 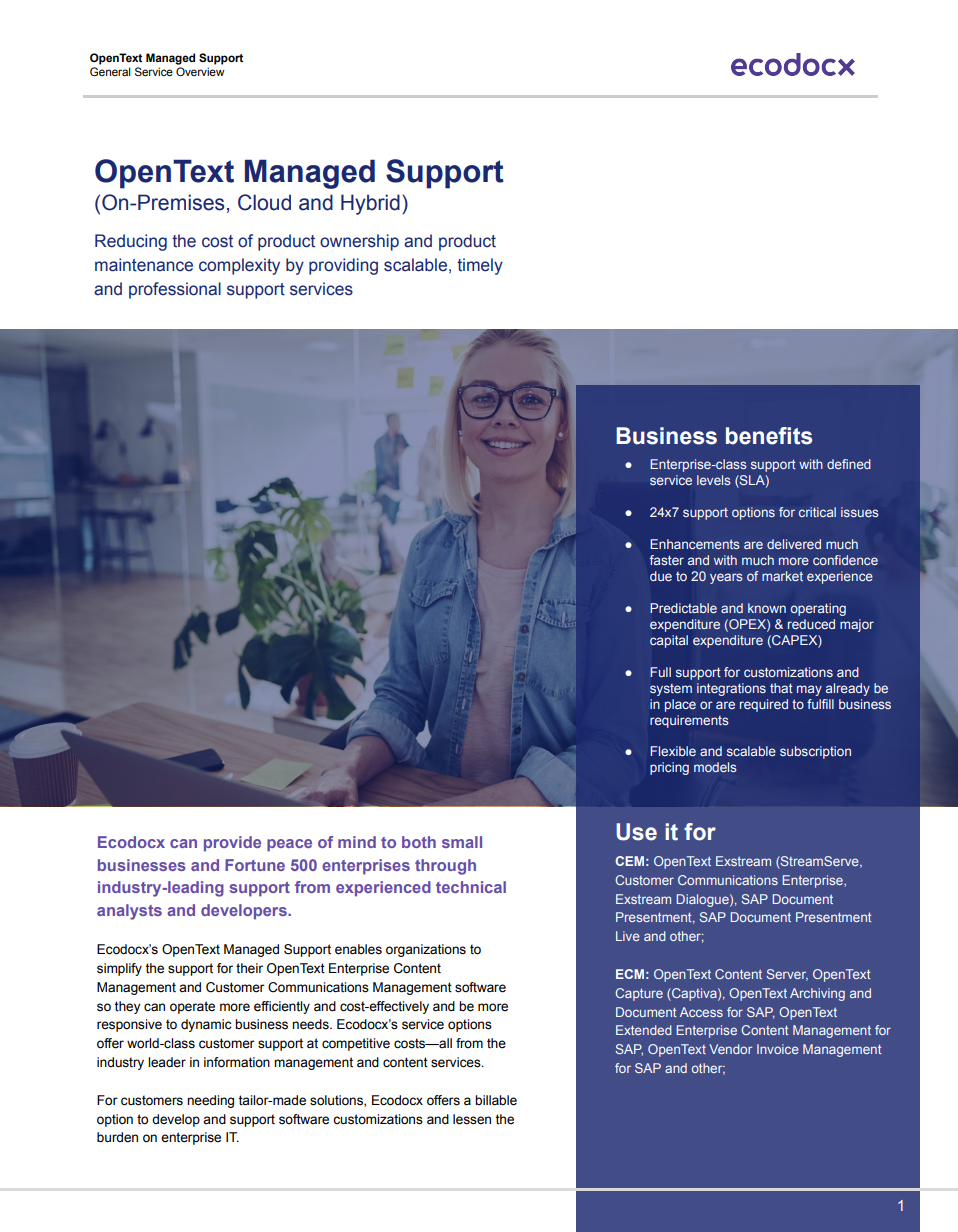 What do you see at coordinates (496, 1100) in the screenshot?
I see `billable` at bounding box center [496, 1100].
